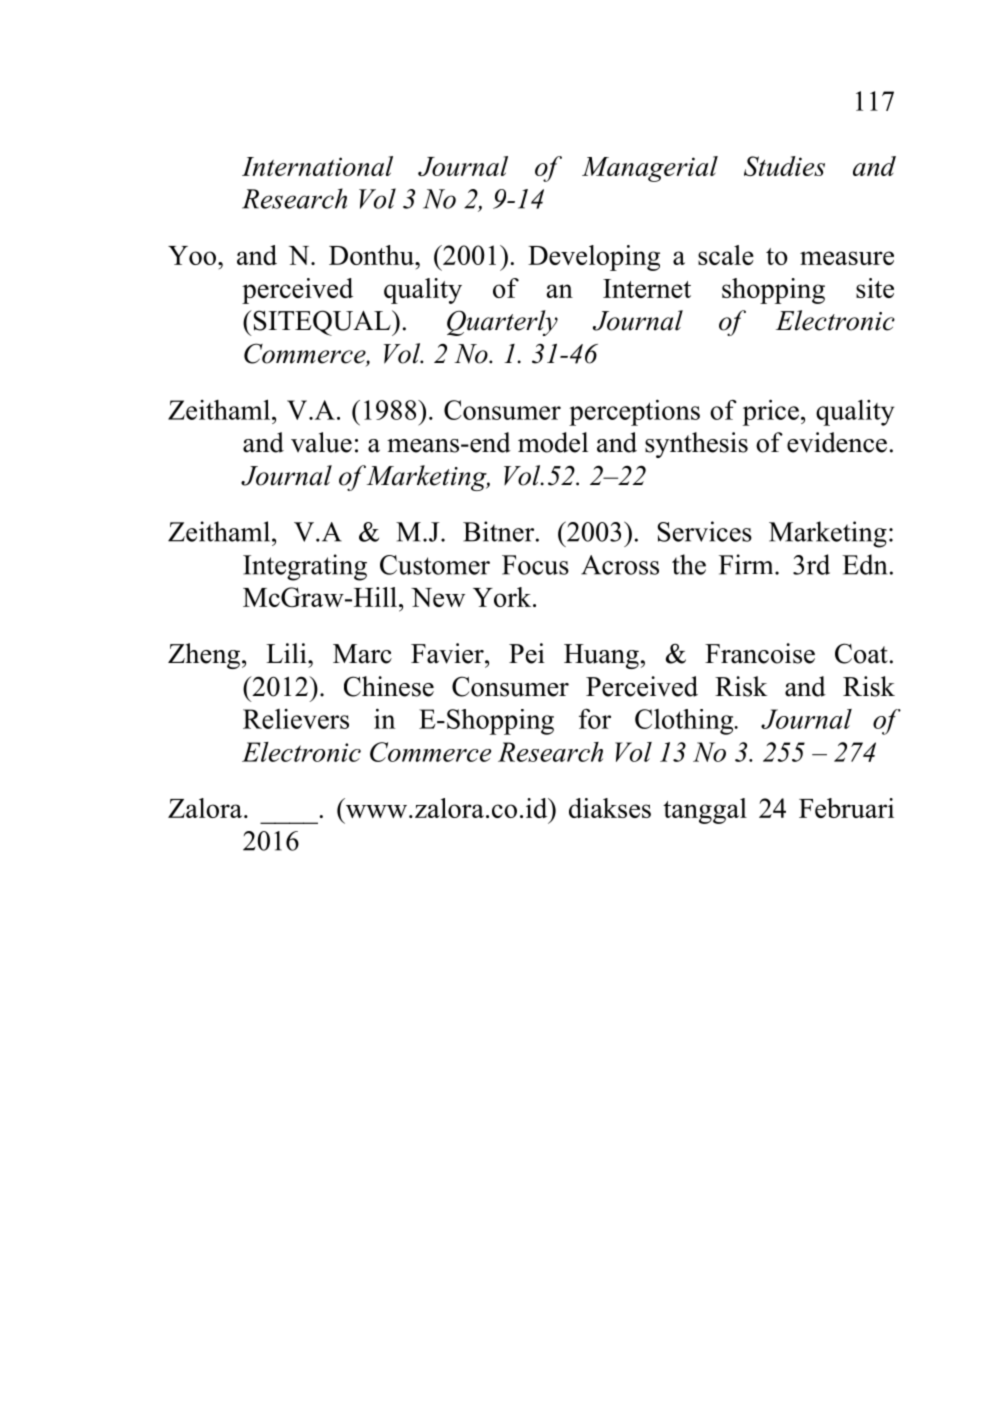 This page has width=996, height=1411. Describe the element at coordinates (296, 719) in the page. I see `Relievers` at that location.
